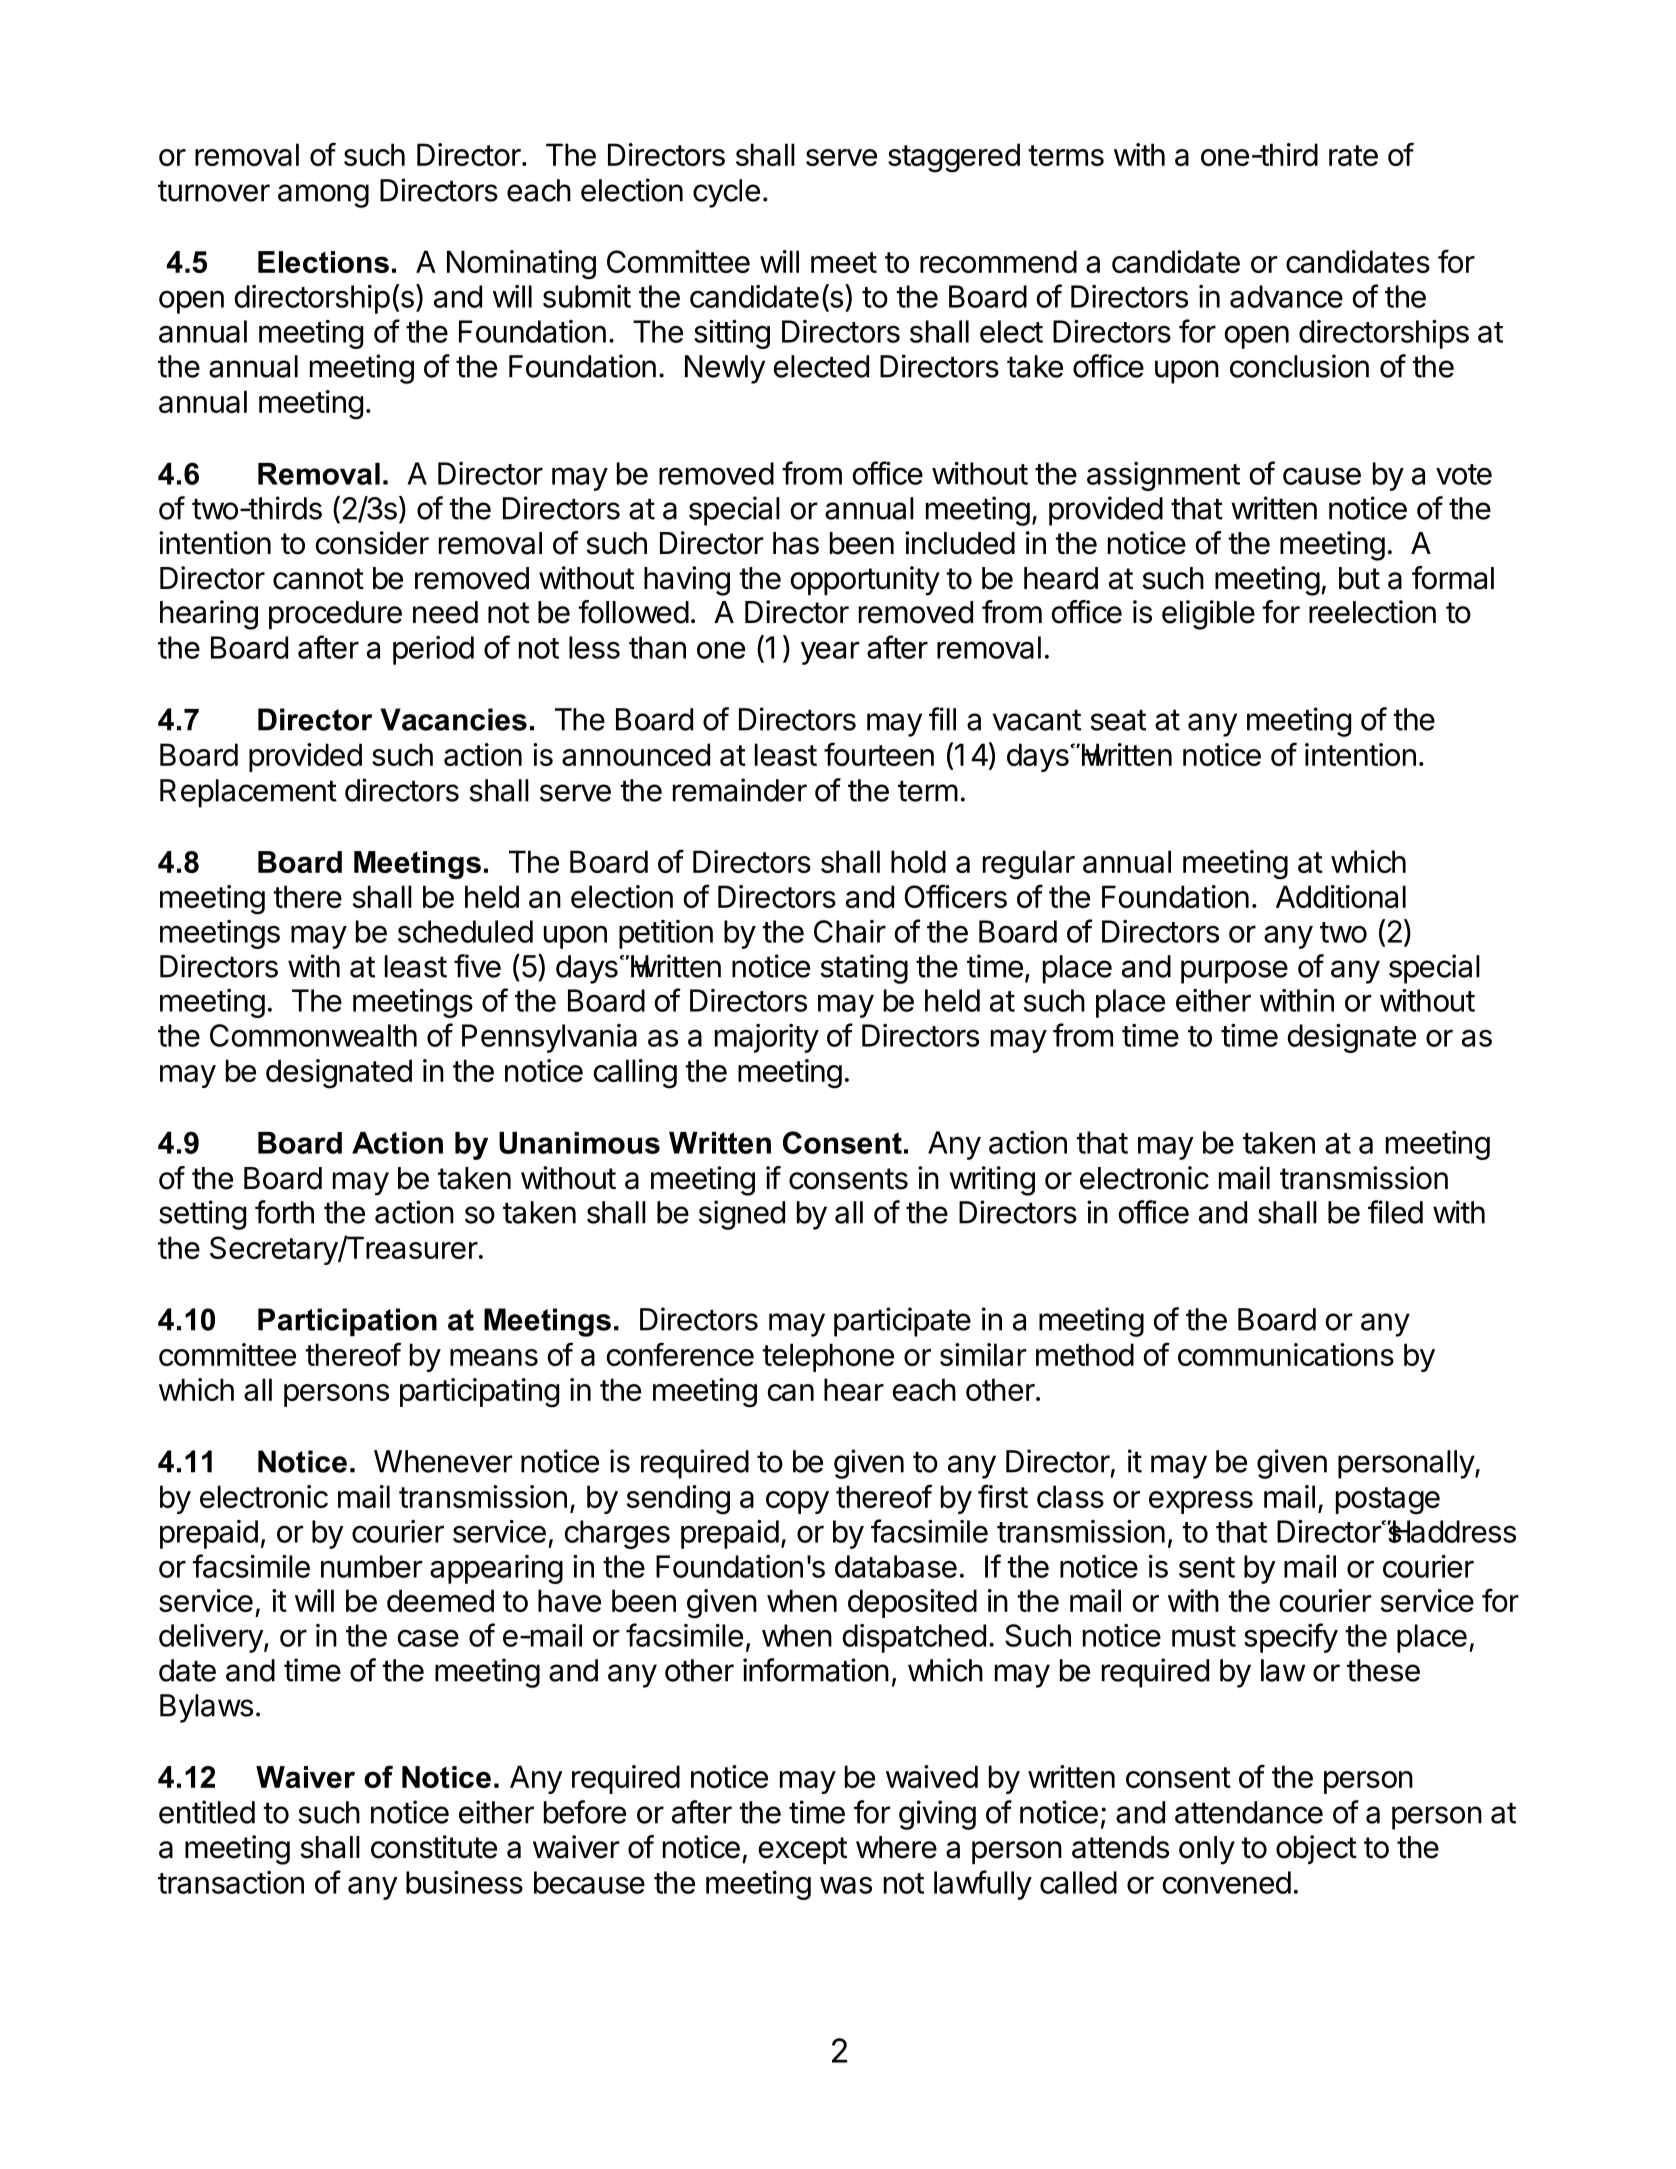  I want to click on rate, so click(1353, 155).
